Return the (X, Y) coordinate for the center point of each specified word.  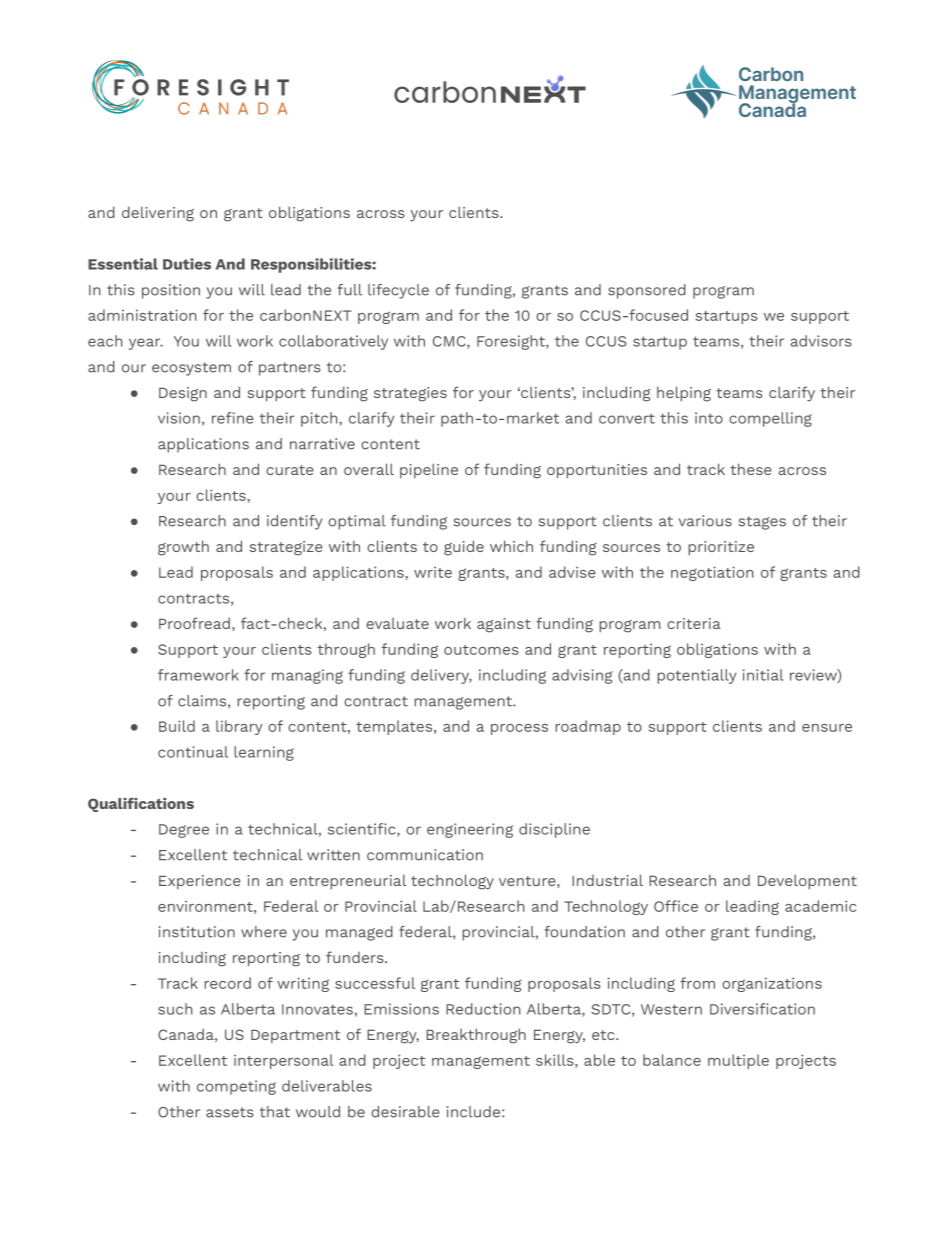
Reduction (483, 1009)
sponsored (647, 291)
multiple (738, 1061)
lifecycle (398, 291)
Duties (187, 264)
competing (236, 1087)
